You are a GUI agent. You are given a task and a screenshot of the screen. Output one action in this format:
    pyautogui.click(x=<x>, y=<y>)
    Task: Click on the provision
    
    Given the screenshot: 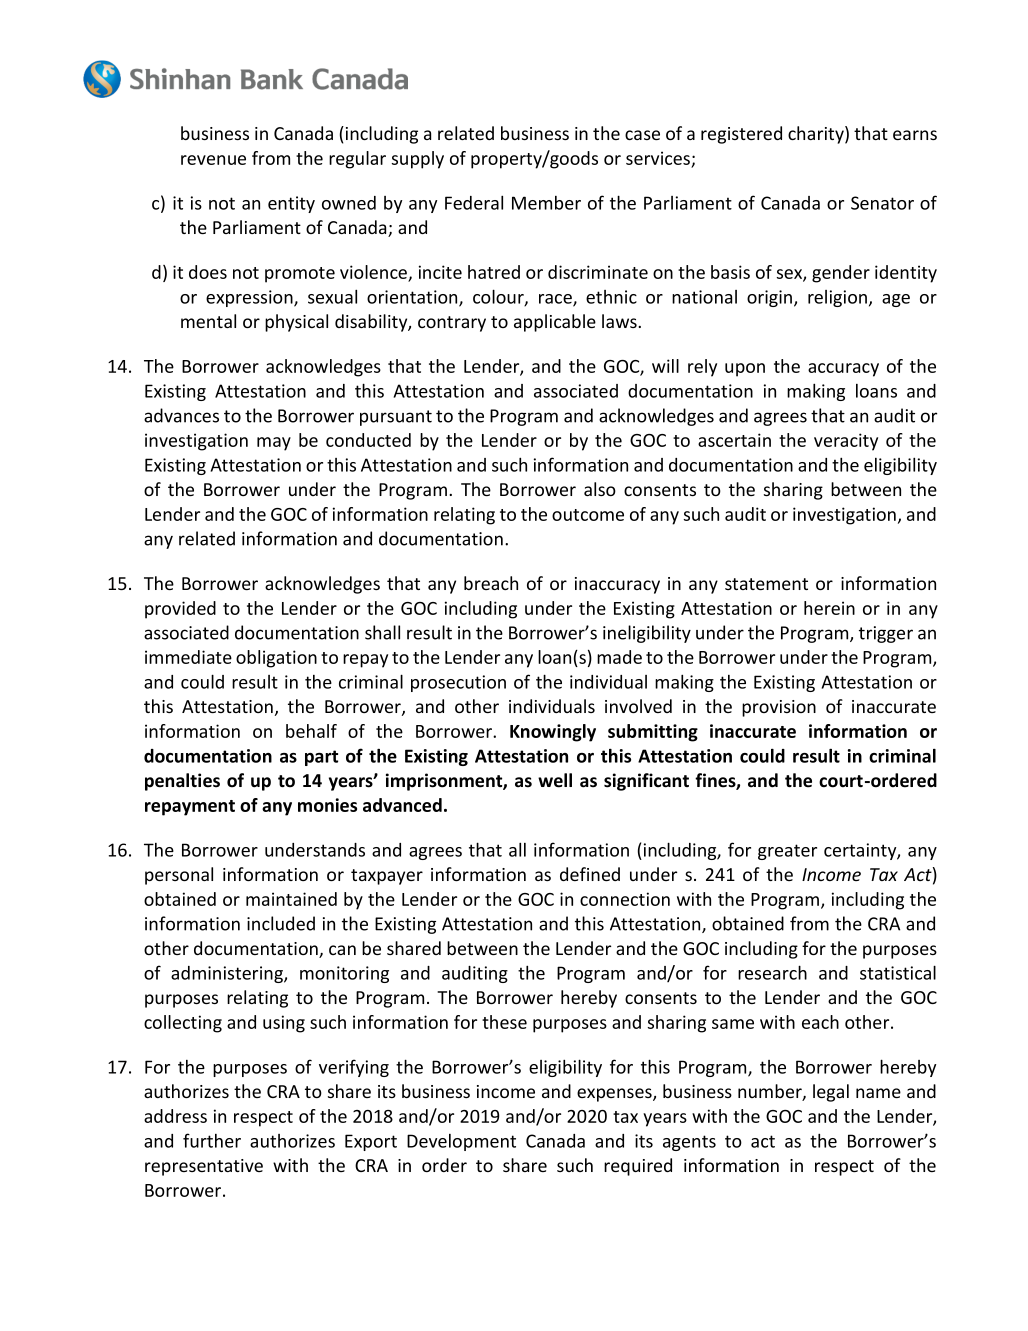 What is the action you would take?
    pyautogui.click(x=779, y=708)
